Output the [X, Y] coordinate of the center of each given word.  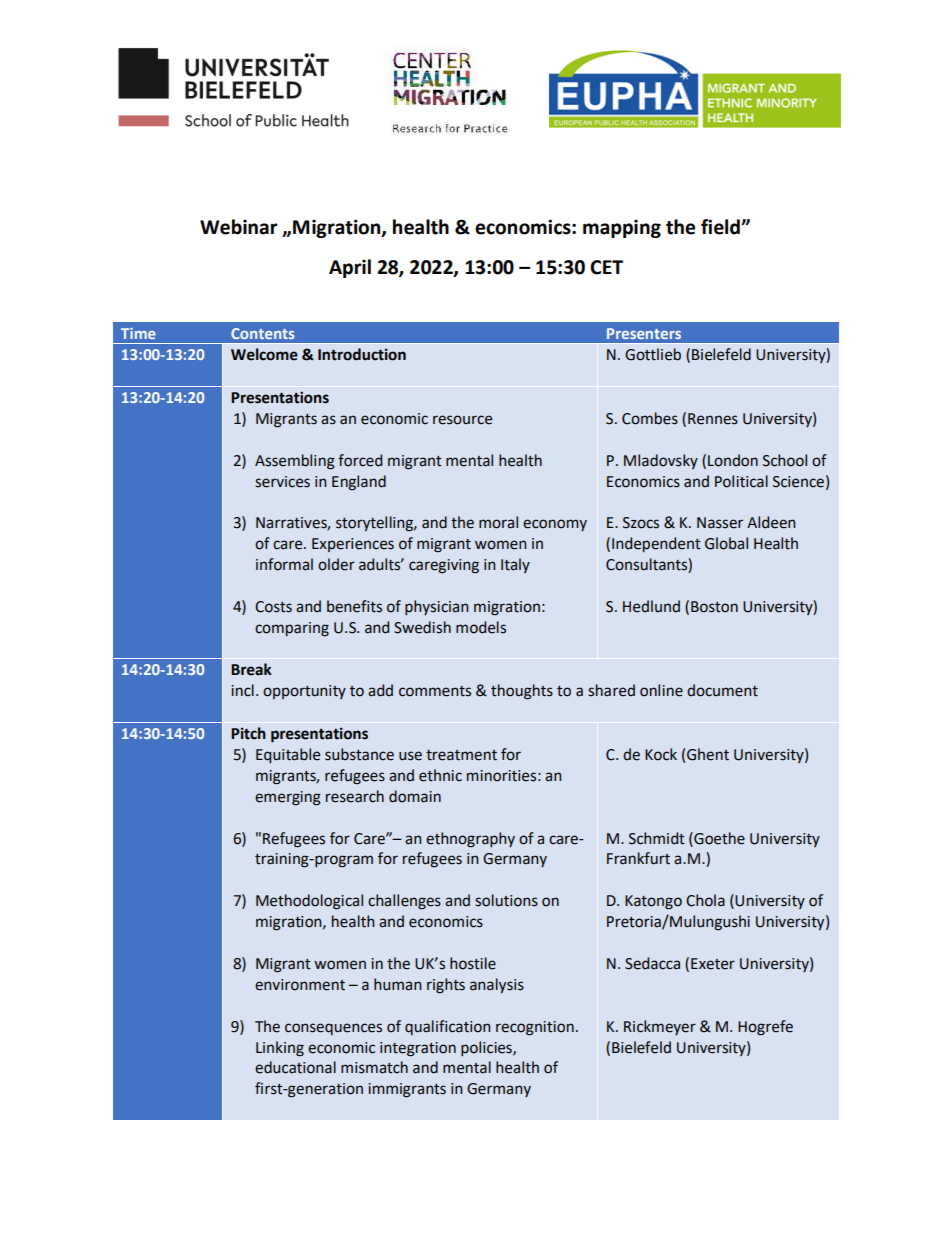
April [350, 268]
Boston [714, 607]
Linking [280, 1049]
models [481, 627]
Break [251, 669]
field [721, 227]
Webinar [238, 227]
